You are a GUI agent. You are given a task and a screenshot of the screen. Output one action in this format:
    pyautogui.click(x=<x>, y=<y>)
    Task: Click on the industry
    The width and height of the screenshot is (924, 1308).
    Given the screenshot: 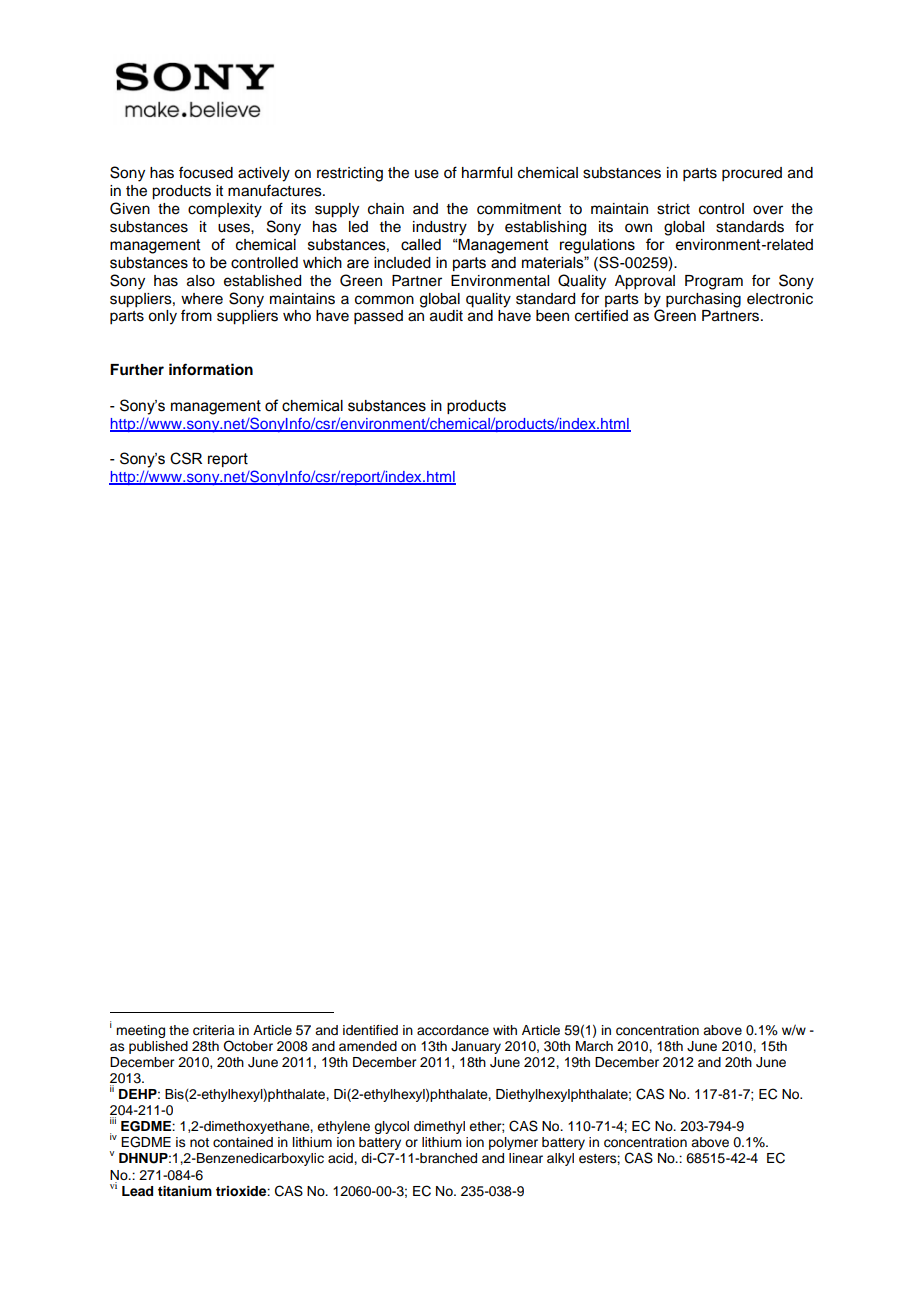 What is the action you would take?
    pyautogui.click(x=440, y=228)
